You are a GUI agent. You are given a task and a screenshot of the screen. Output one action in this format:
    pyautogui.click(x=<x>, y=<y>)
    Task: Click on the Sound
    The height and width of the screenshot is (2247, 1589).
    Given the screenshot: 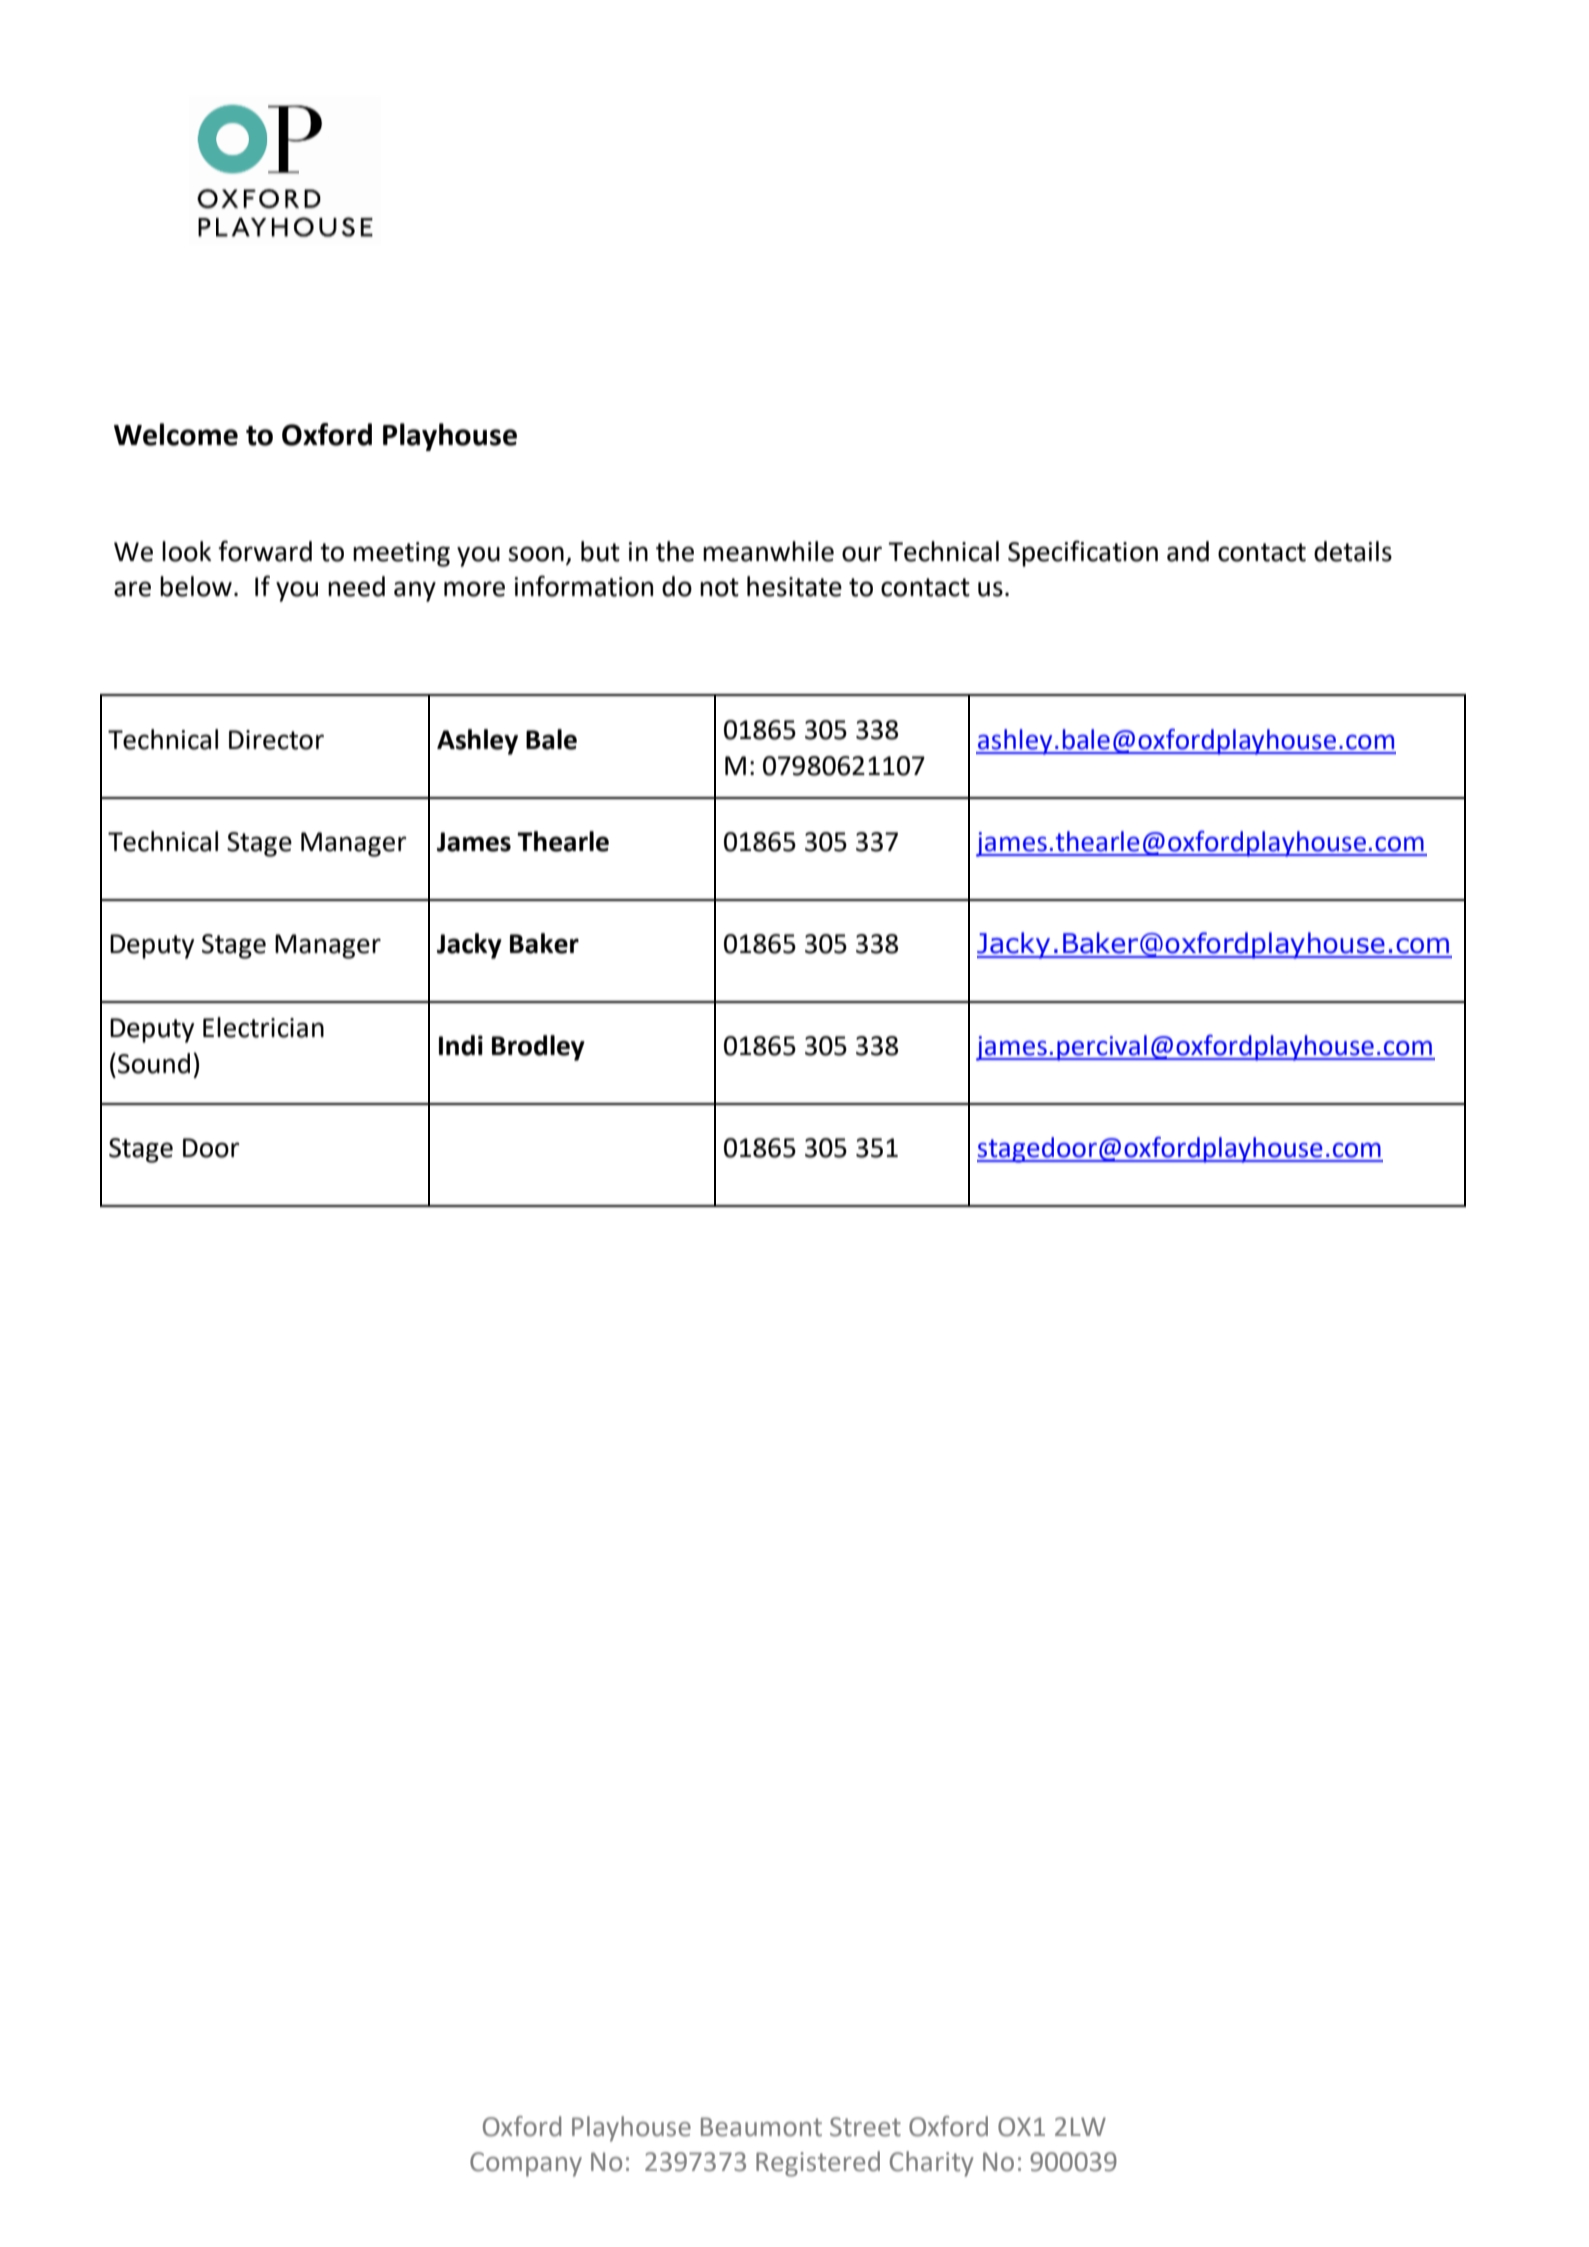 What is the action you would take?
    pyautogui.click(x=154, y=1063)
